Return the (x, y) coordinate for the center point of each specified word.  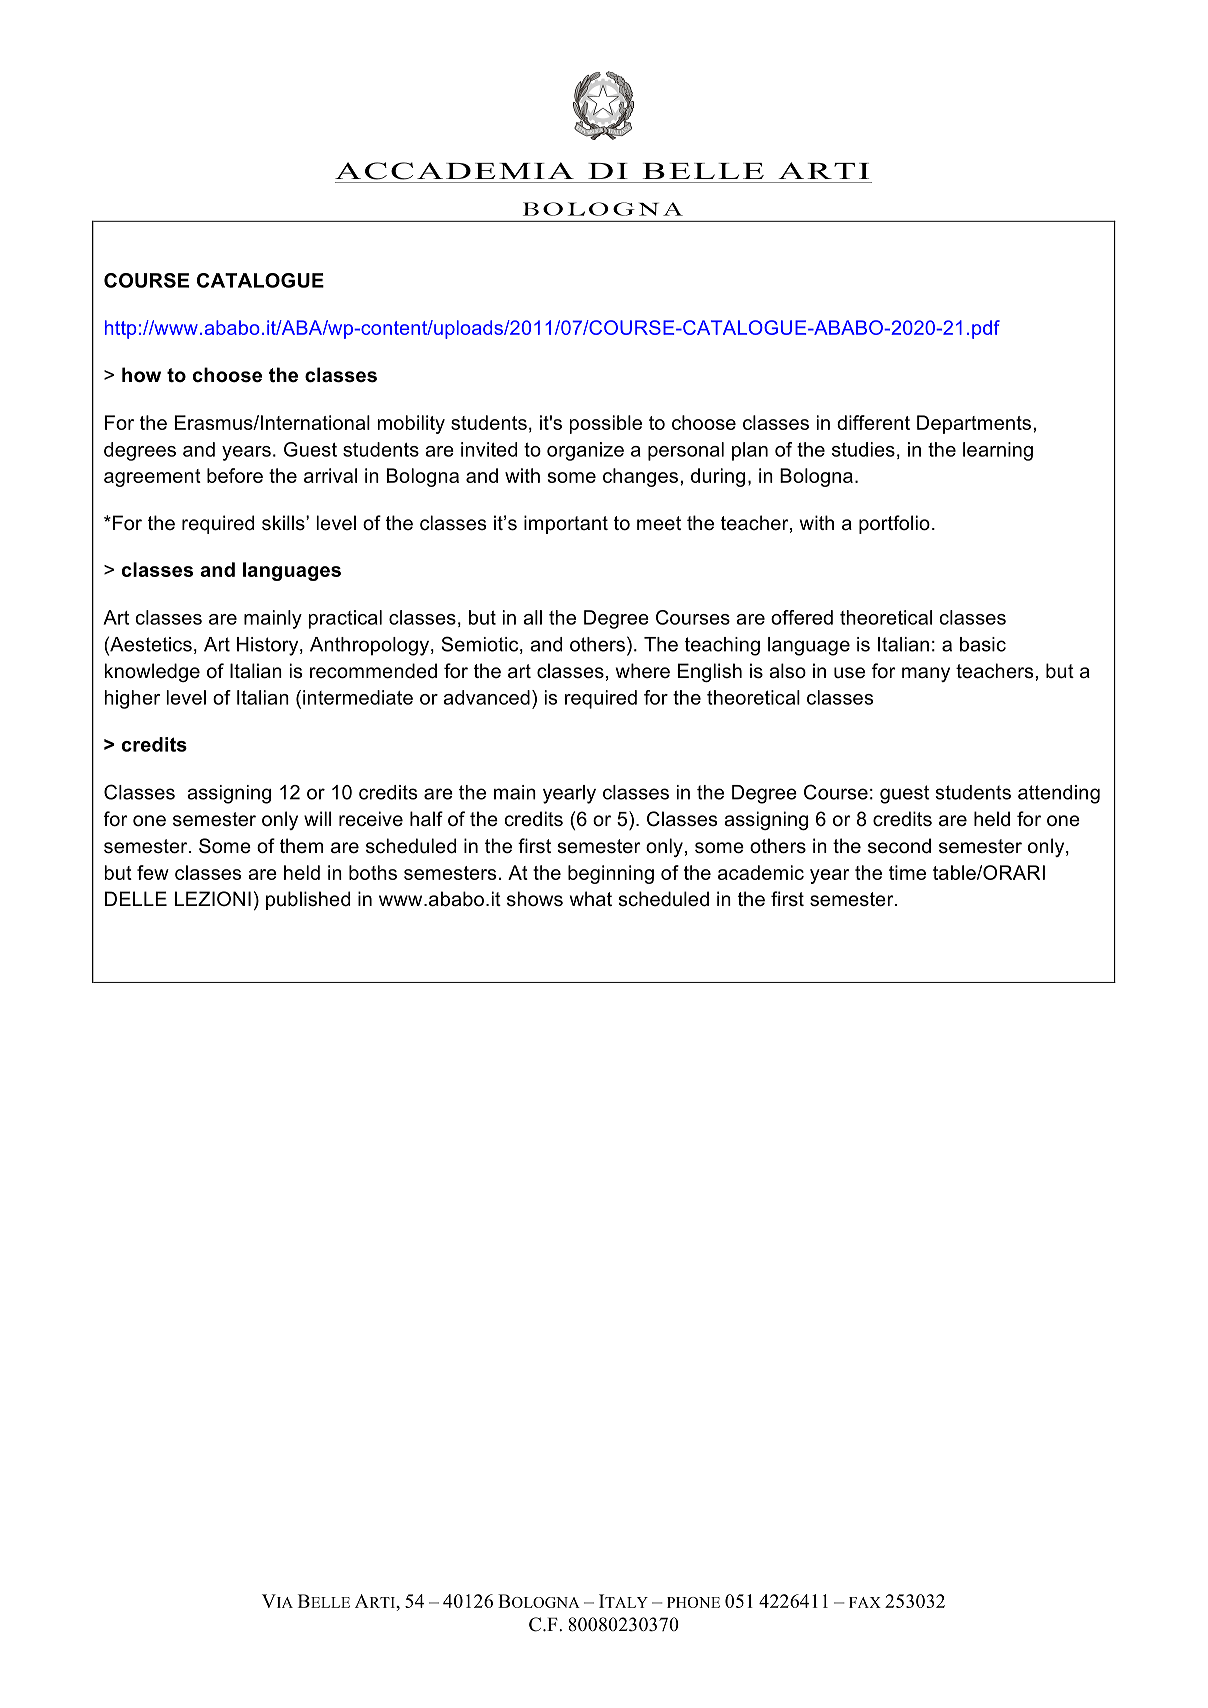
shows (535, 899)
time (907, 872)
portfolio (894, 524)
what (591, 899)
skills (284, 523)
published (308, 900)
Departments (975, 424)
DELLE (136, 898)
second (899, 846)
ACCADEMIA (454, 171)
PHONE (693, 1602)
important (566, 524)
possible (606, 424)
